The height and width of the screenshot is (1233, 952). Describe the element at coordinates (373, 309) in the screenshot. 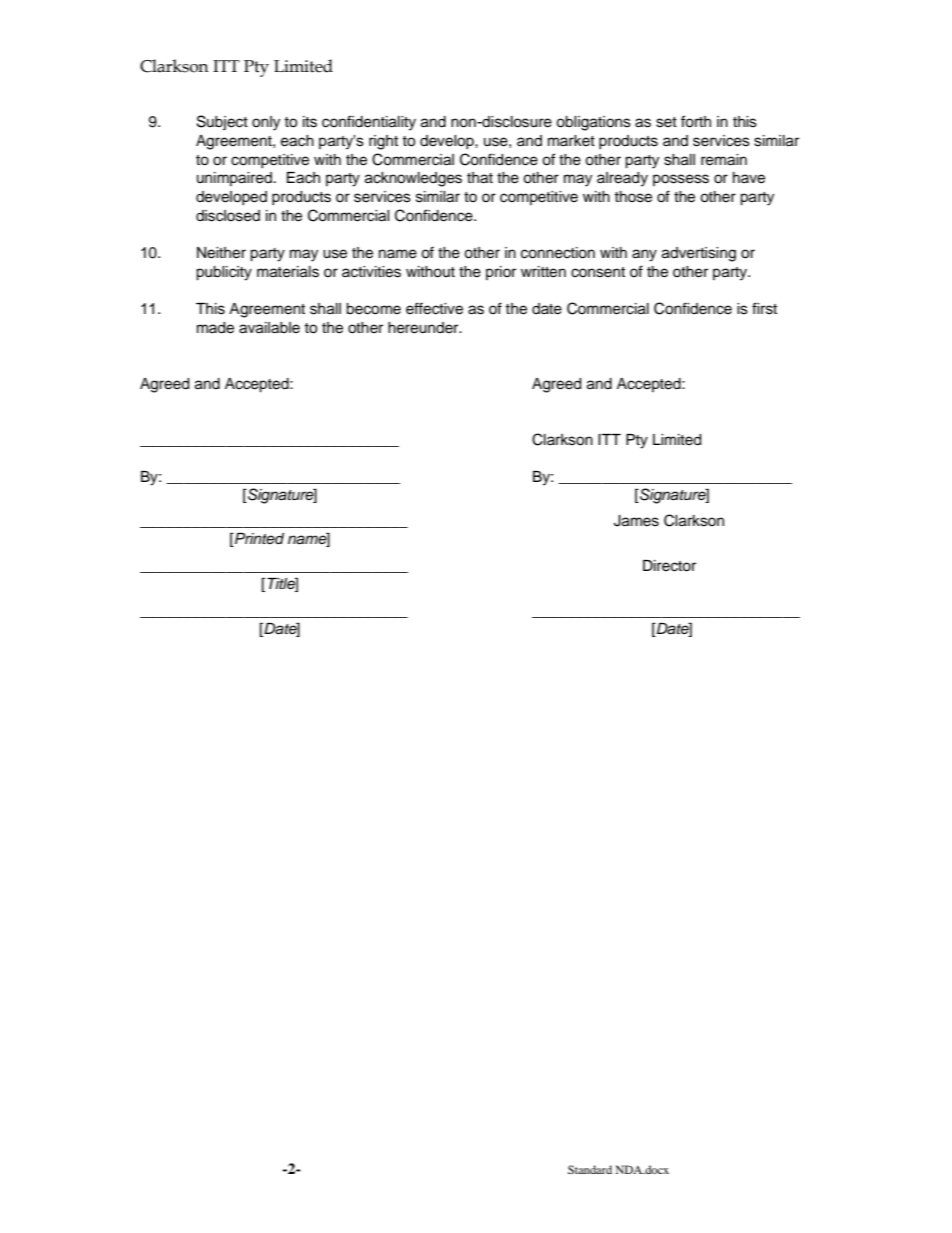

I see `become` at that location.
